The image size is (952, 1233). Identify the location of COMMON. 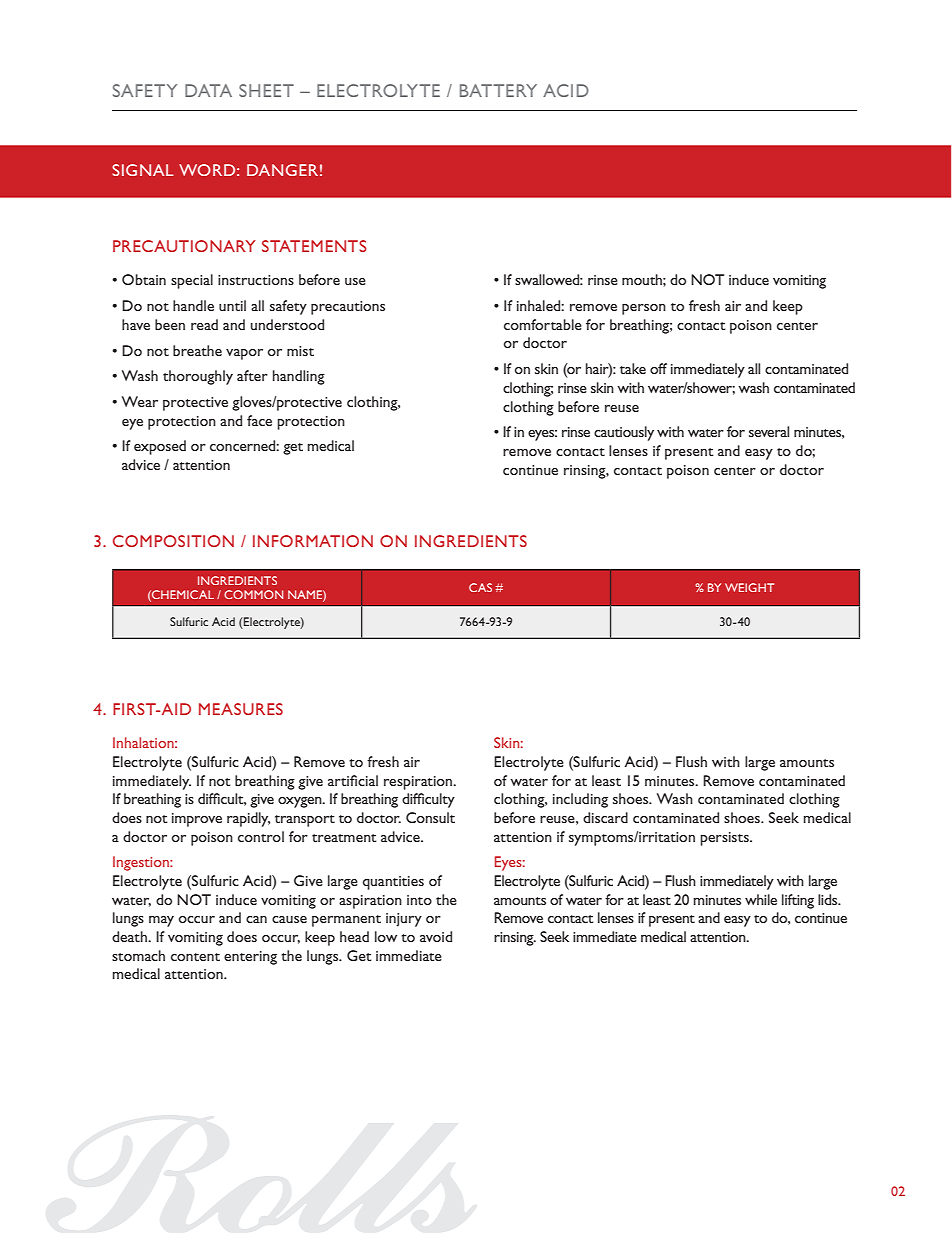
(253, 594).
